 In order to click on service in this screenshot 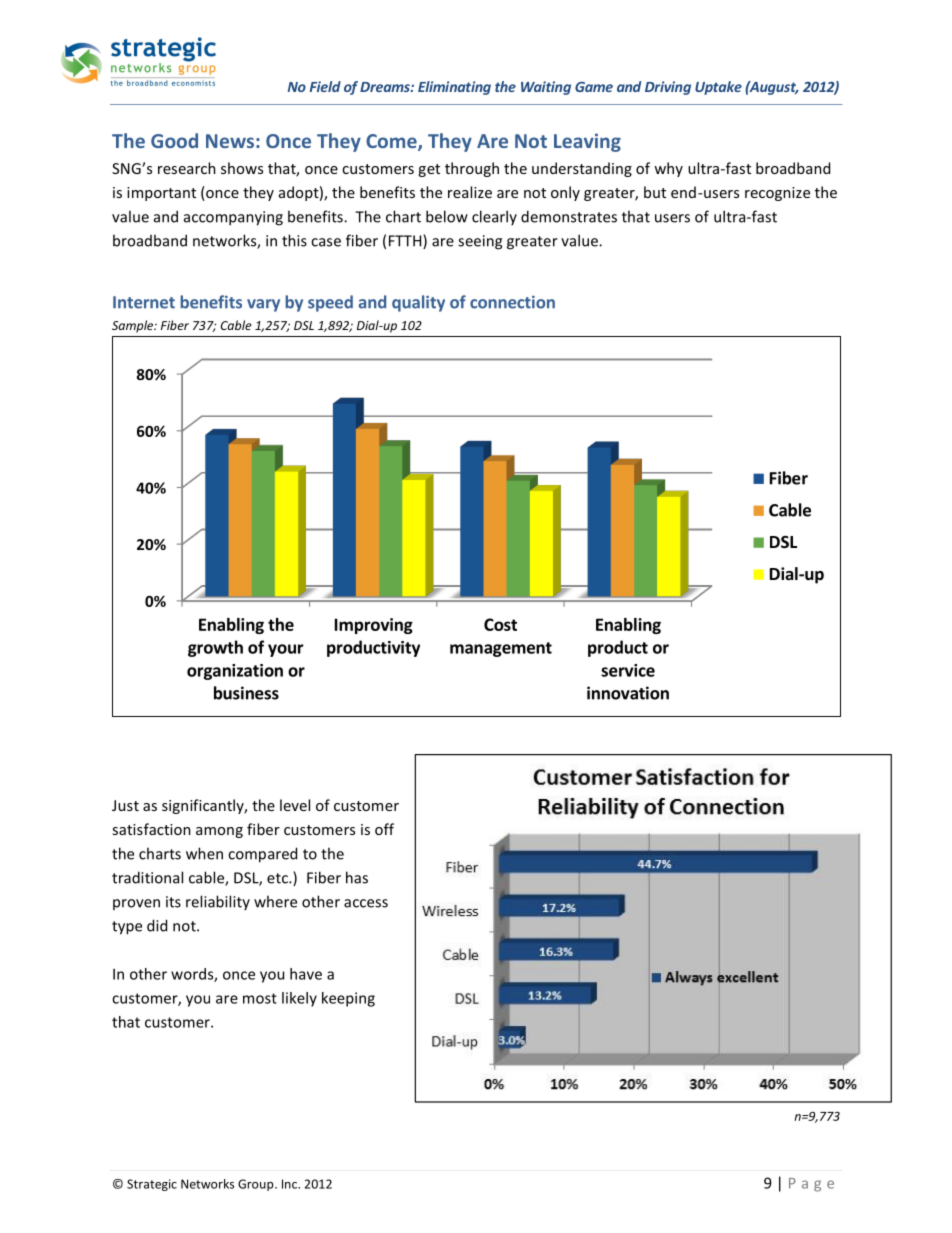, I will do `click(628, 670)`.
